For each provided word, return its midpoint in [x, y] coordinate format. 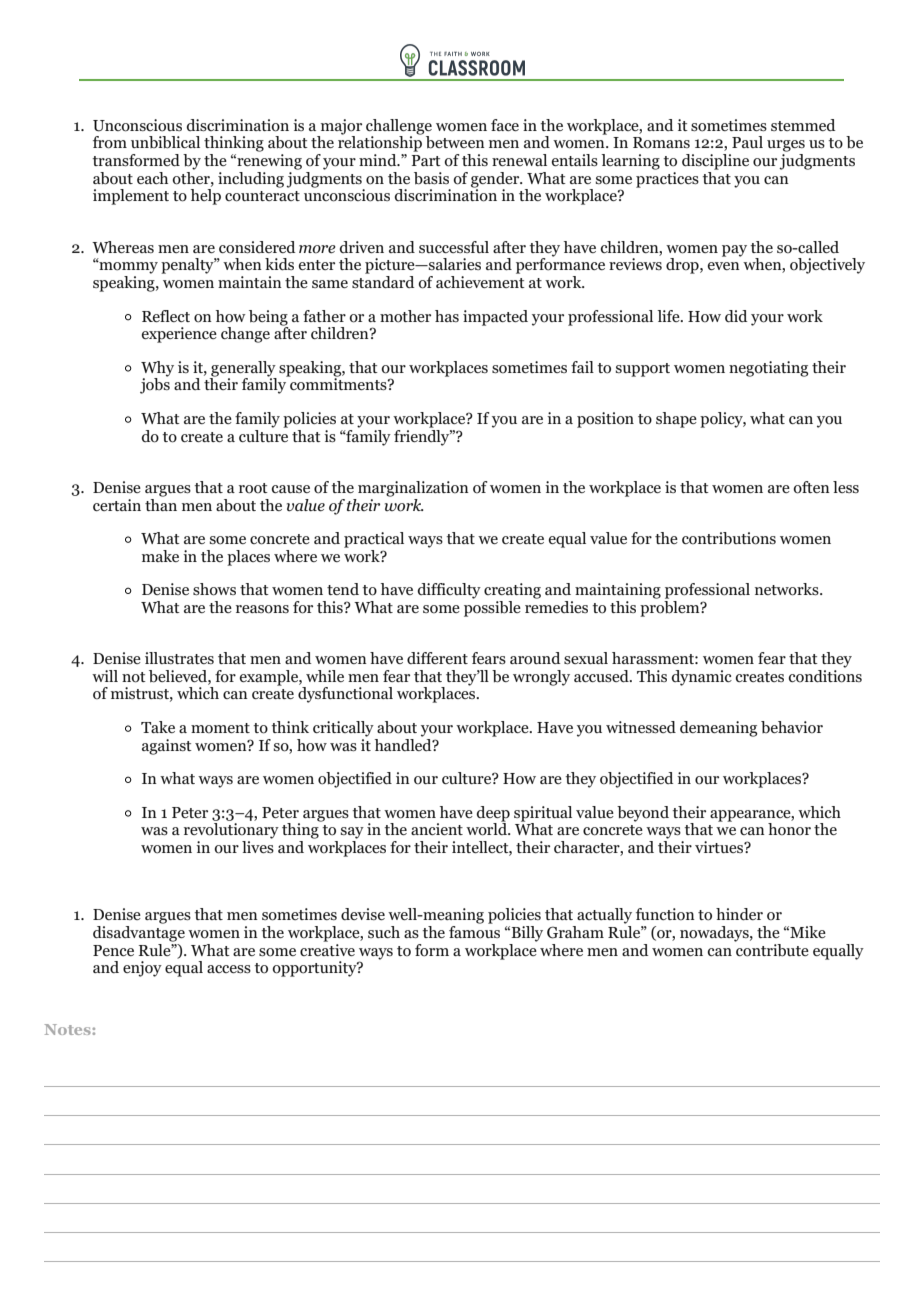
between [455, 142]
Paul [747, 142]
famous [474, 931]
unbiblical [165, 142]
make [160, 556]
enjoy [142, 969]
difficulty [449, 591]
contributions [729, 538]
